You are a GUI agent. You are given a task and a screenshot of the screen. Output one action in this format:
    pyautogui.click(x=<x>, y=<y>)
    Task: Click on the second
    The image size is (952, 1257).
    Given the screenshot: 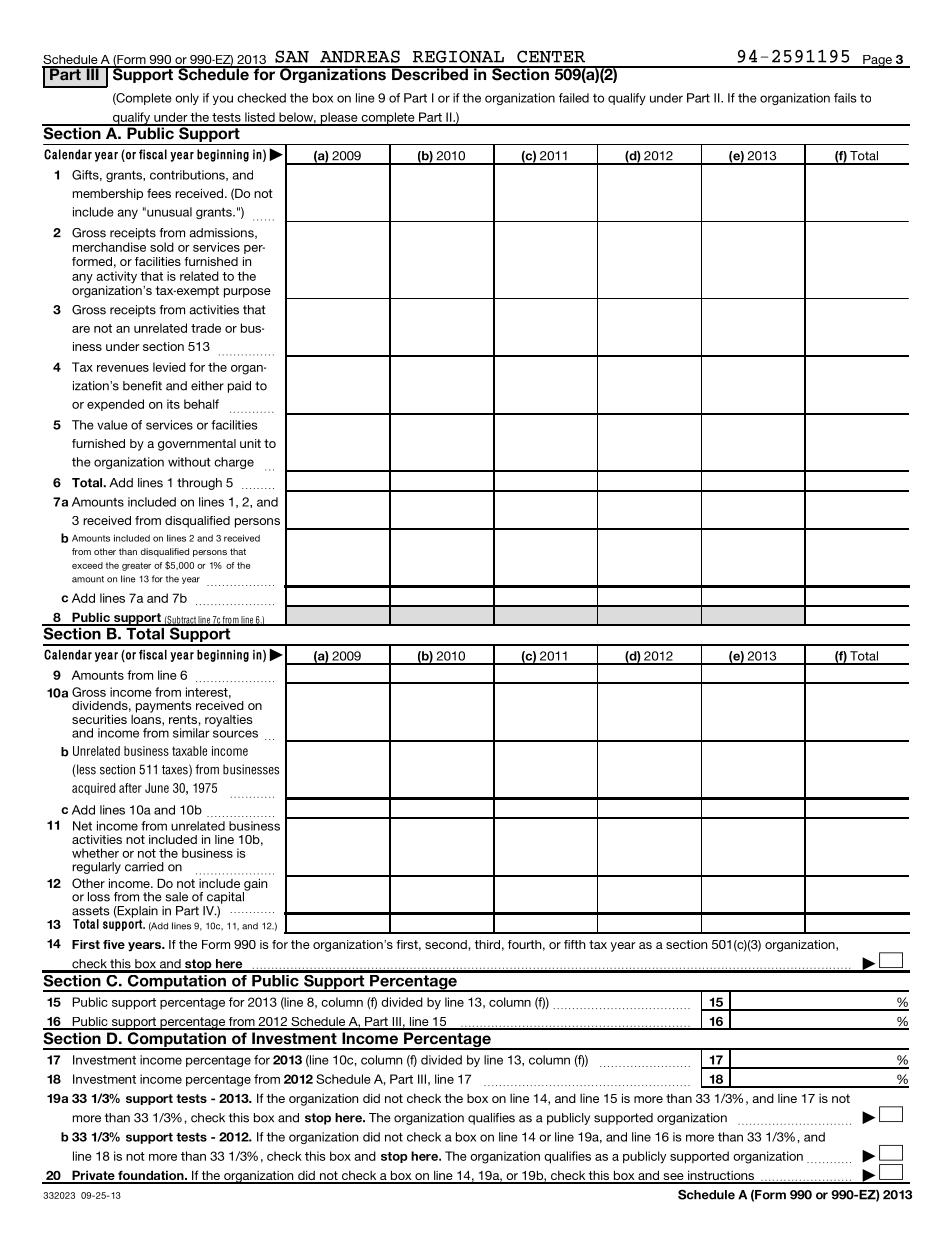 What is the action you would take?
    pyautogui.click(x=446, y=944)
